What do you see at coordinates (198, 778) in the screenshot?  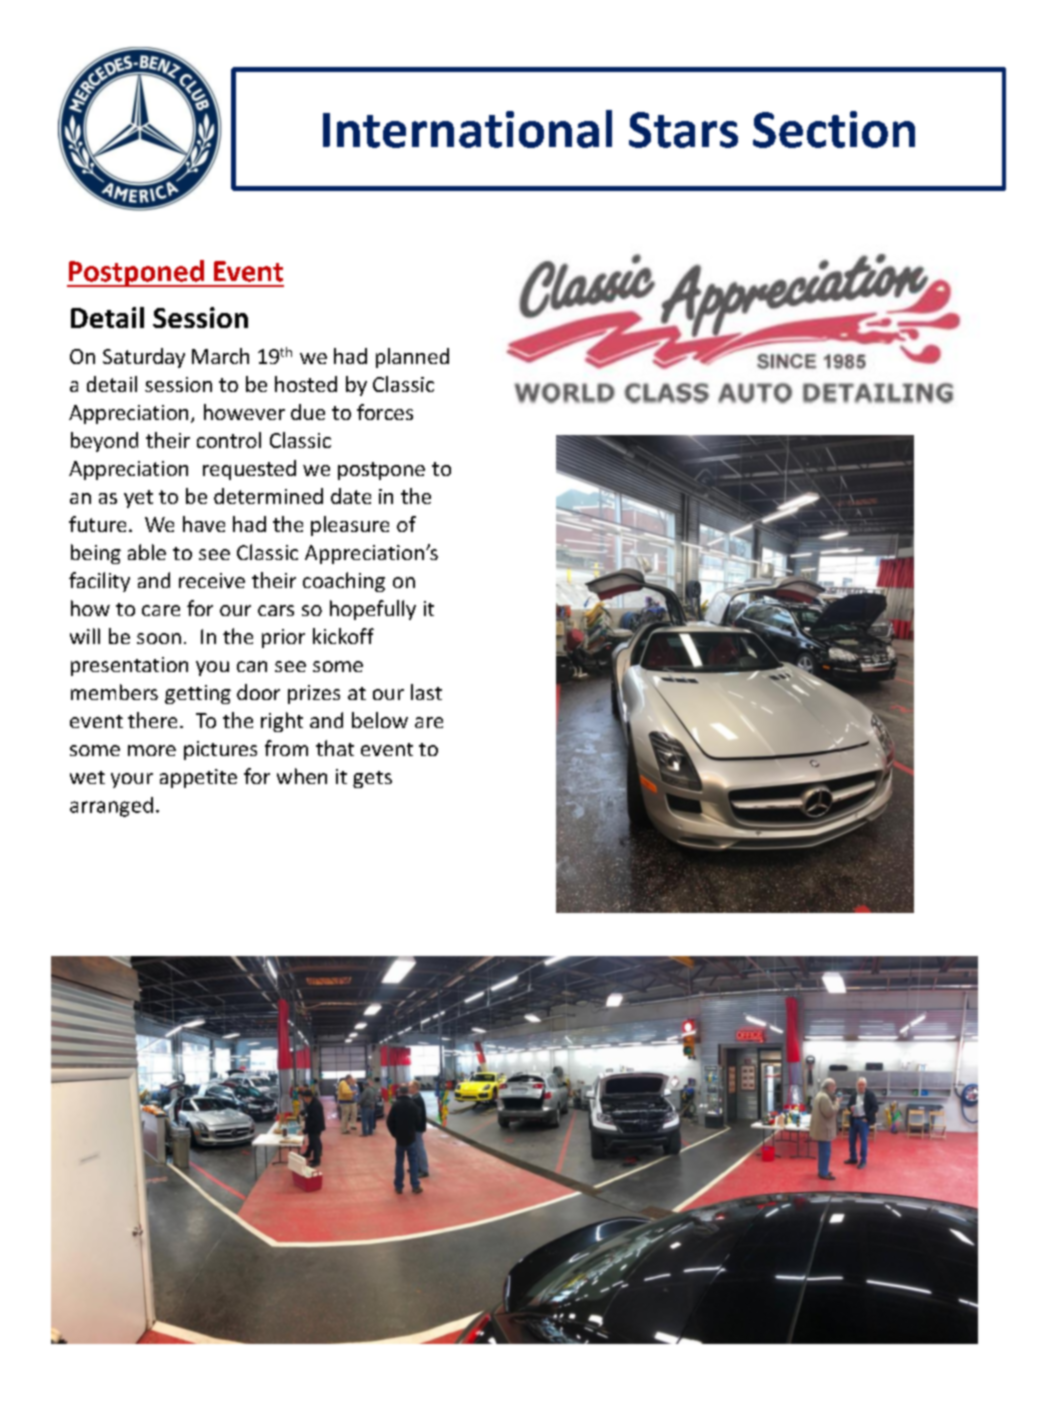 I see `appetite` at bounding box center [198, 778].
